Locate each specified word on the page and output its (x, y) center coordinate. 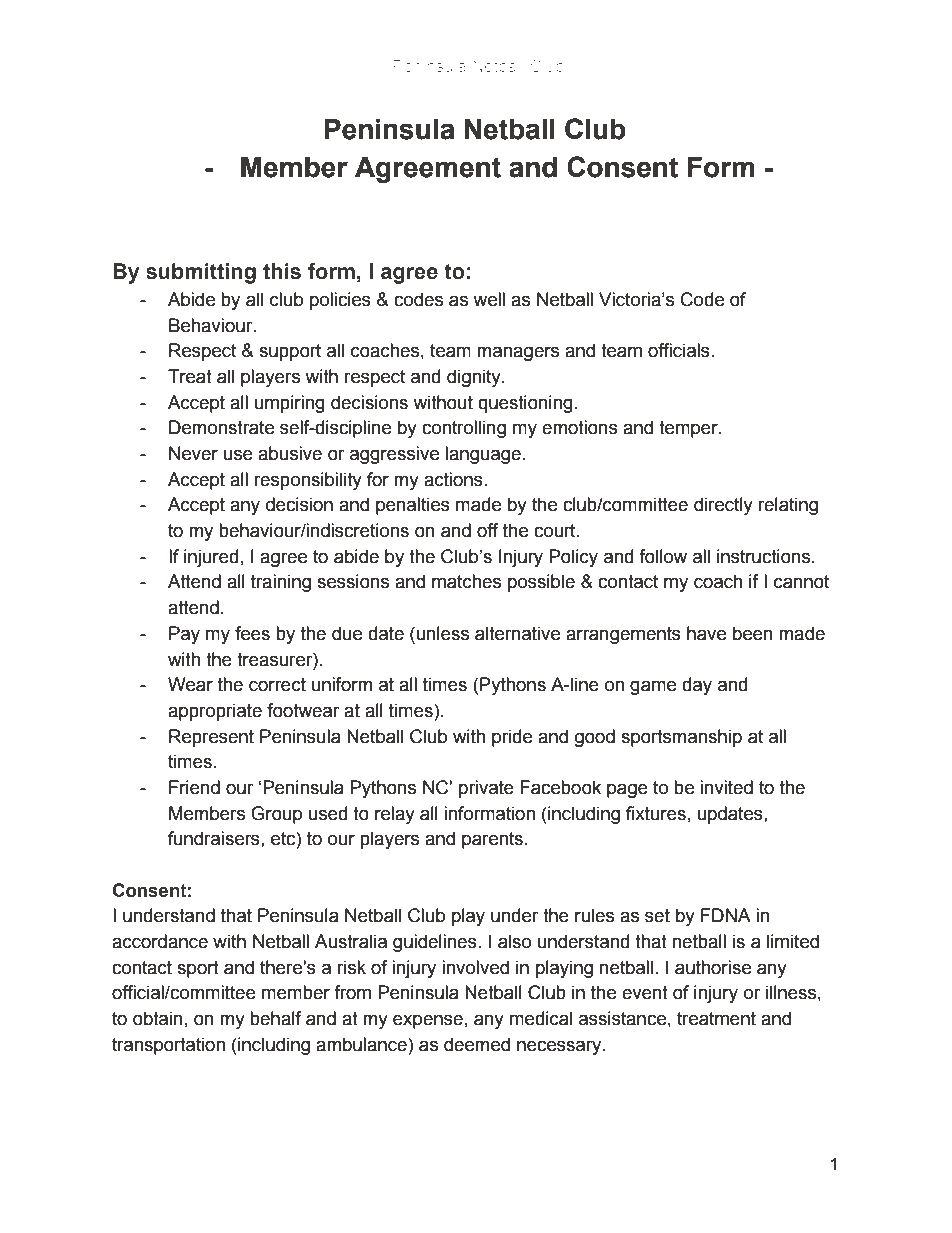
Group (276, 815)
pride (512, 738)
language (483, 455)
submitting (201, 273)
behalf (275, 1018)
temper (689, 429)
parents (492, 840)
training (281, 583)
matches (466, 581)
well (489, 299)
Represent (211, 738)
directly (723, 506)
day (697, 686)
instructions (765, 556)
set (657, 916)
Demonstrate (221, 427)
